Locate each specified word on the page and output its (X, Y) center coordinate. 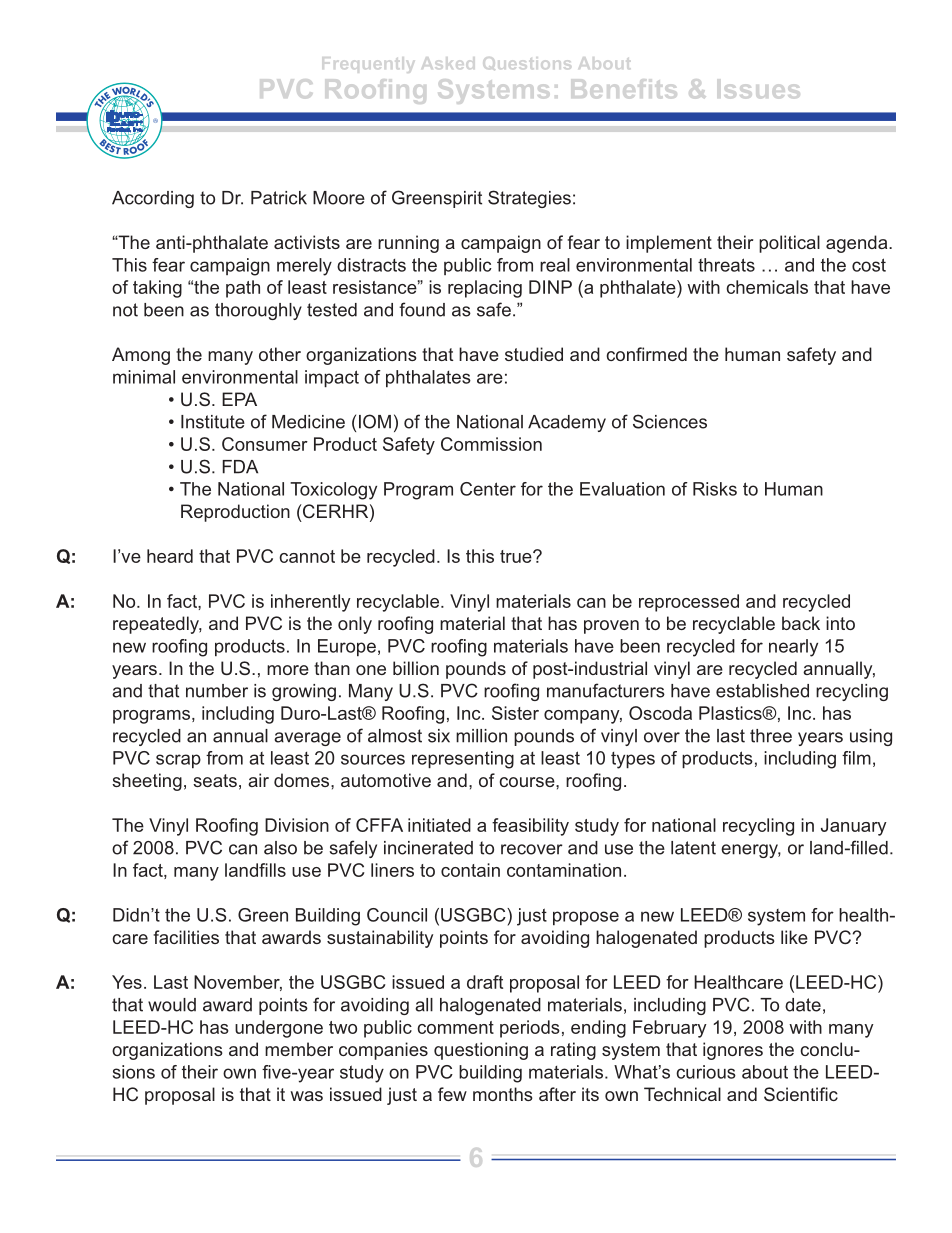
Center (488, 489)
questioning (481, 1051)
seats (215, 780)
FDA (240, 467)
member (299, 1049)
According (153, 199)
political (789, 244)
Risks (715, 489)
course (528, 782)
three (771, 736)
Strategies (529, 199)
